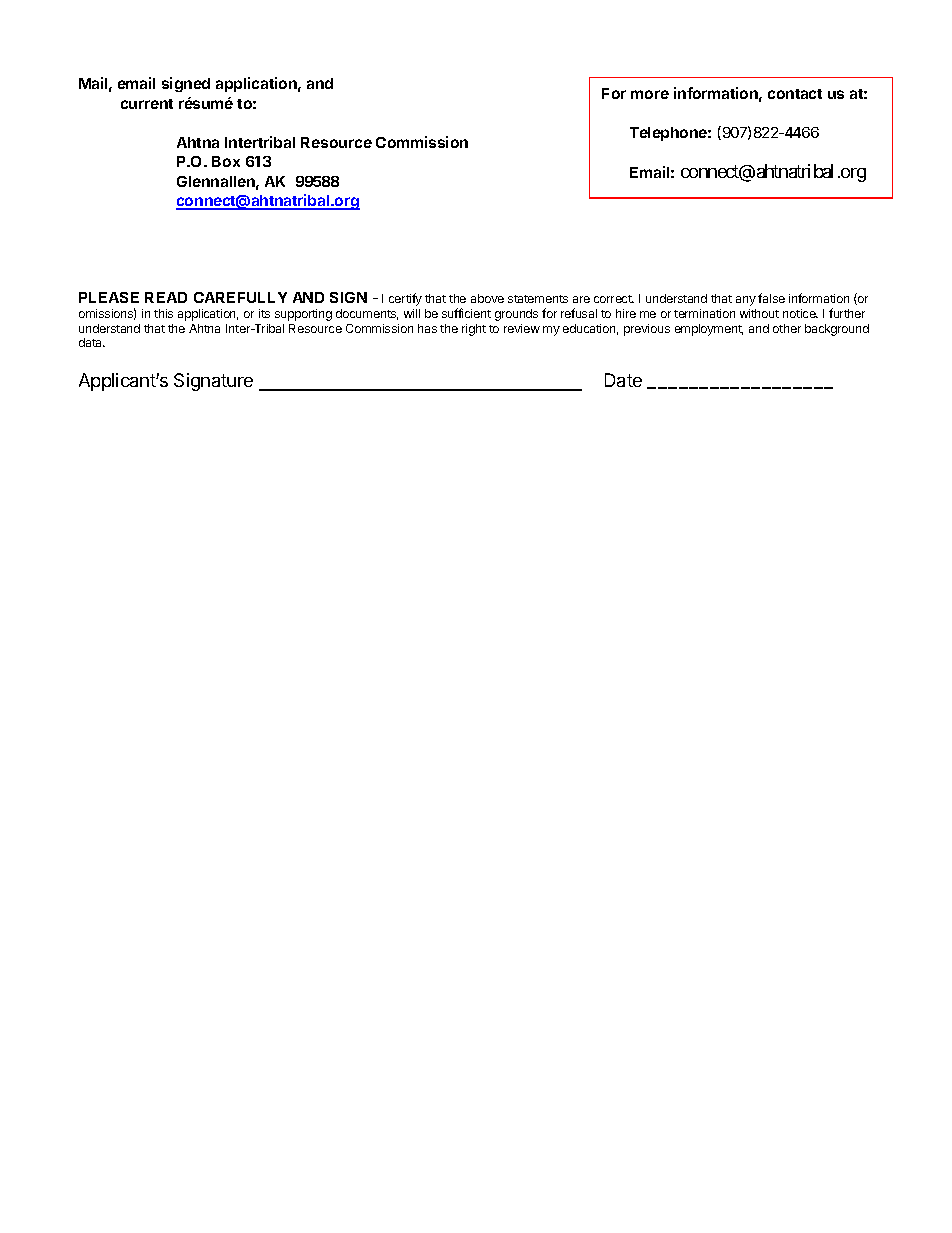 Image resolution: width=952 pixels, height=1233 pixels. What do you see at coordinates (163, 313) in the screenshot?
I see `this` at bounding box center [163, 313].
